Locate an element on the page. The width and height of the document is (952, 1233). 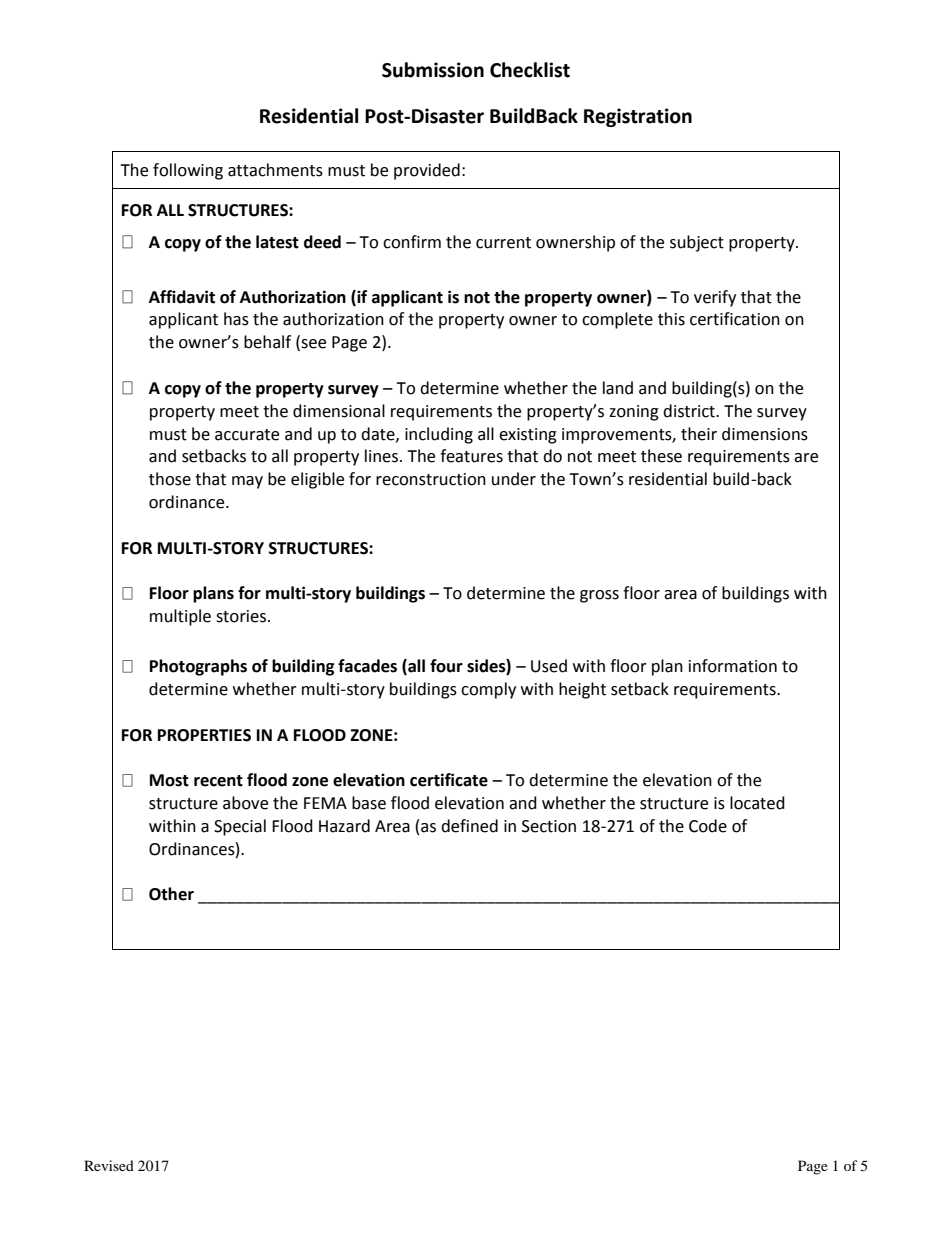
following is located at coordinates (188, 171).
